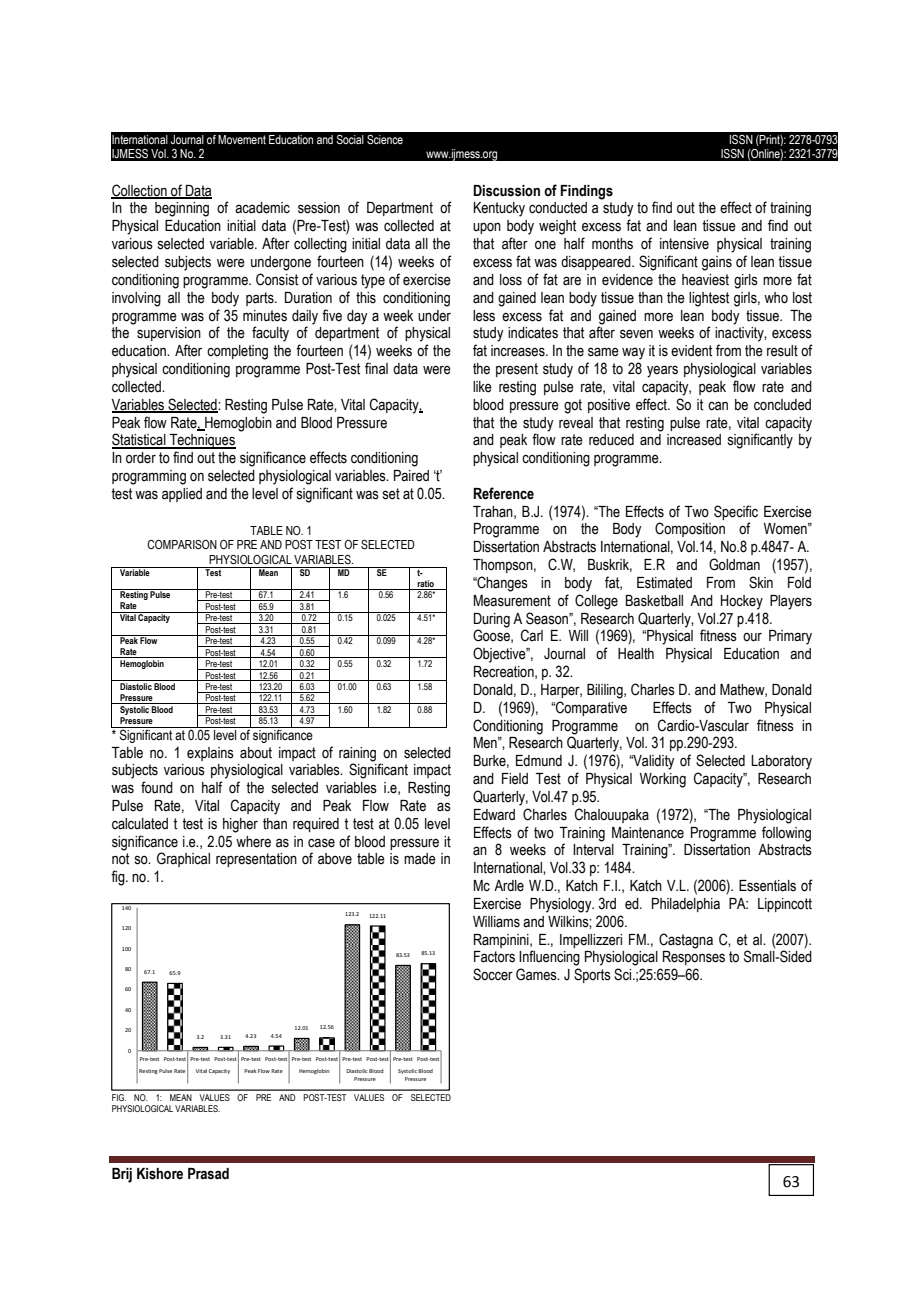 This document has width=924, height=1308. I want to click on Health, so click(636, 654).
